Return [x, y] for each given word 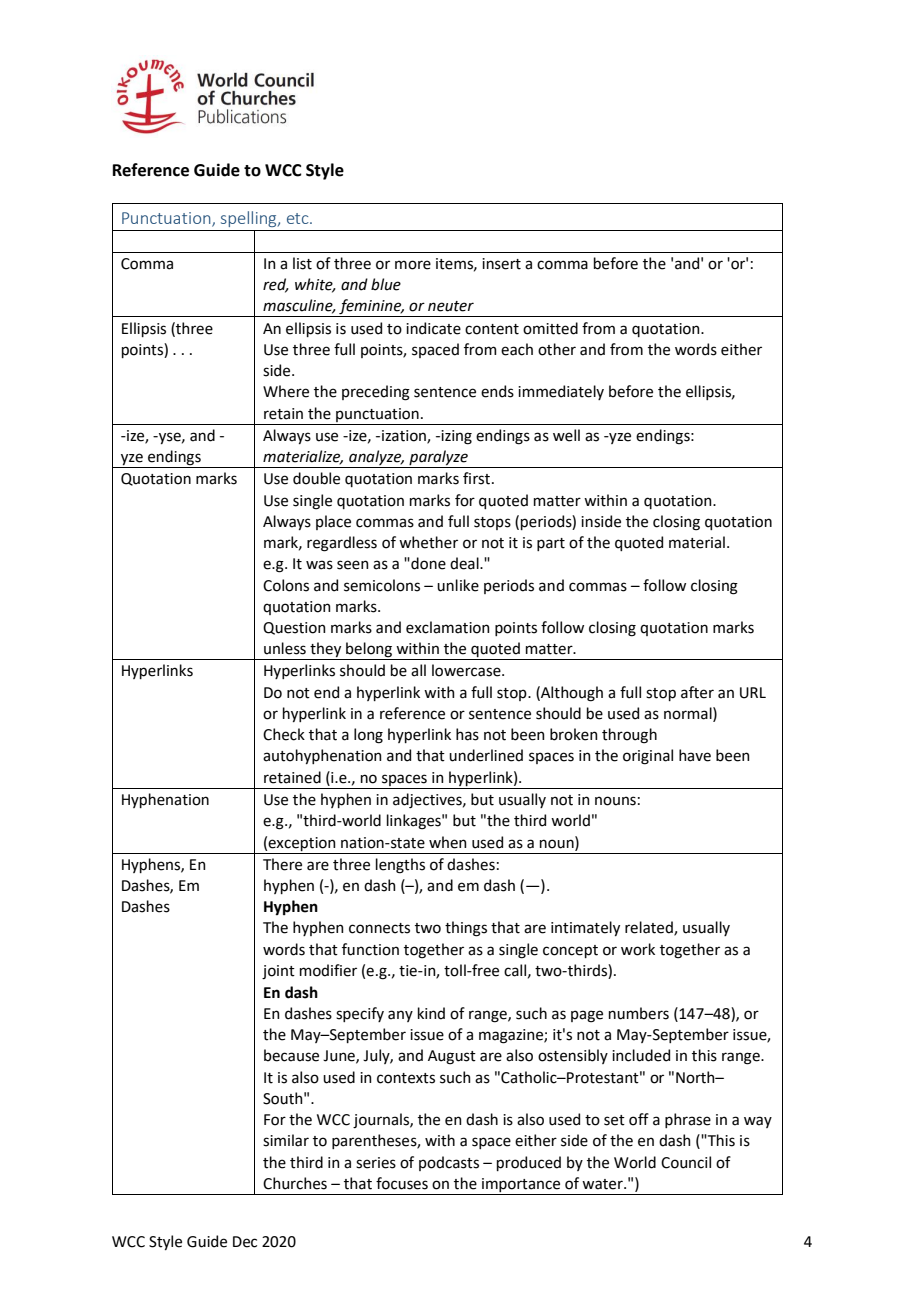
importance [521, 1185]
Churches [295, 1183]
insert [501, 264]
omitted [550, 328]
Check [284, 734]
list [302, 263]
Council [686, 1162]
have [695, 755]
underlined [486, 755]
